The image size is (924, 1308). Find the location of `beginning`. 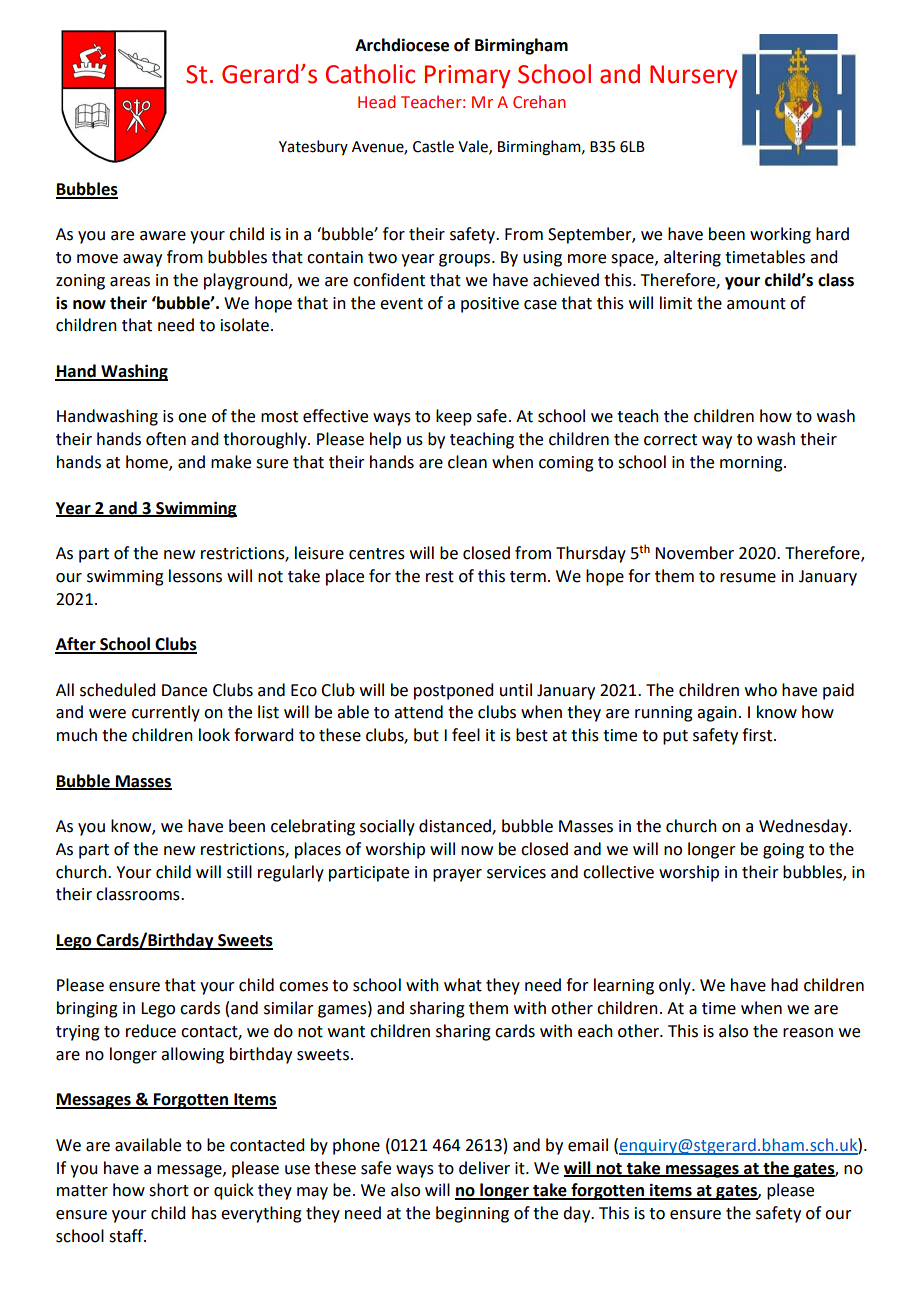

beginning is located at coordinates (472, 1214).
